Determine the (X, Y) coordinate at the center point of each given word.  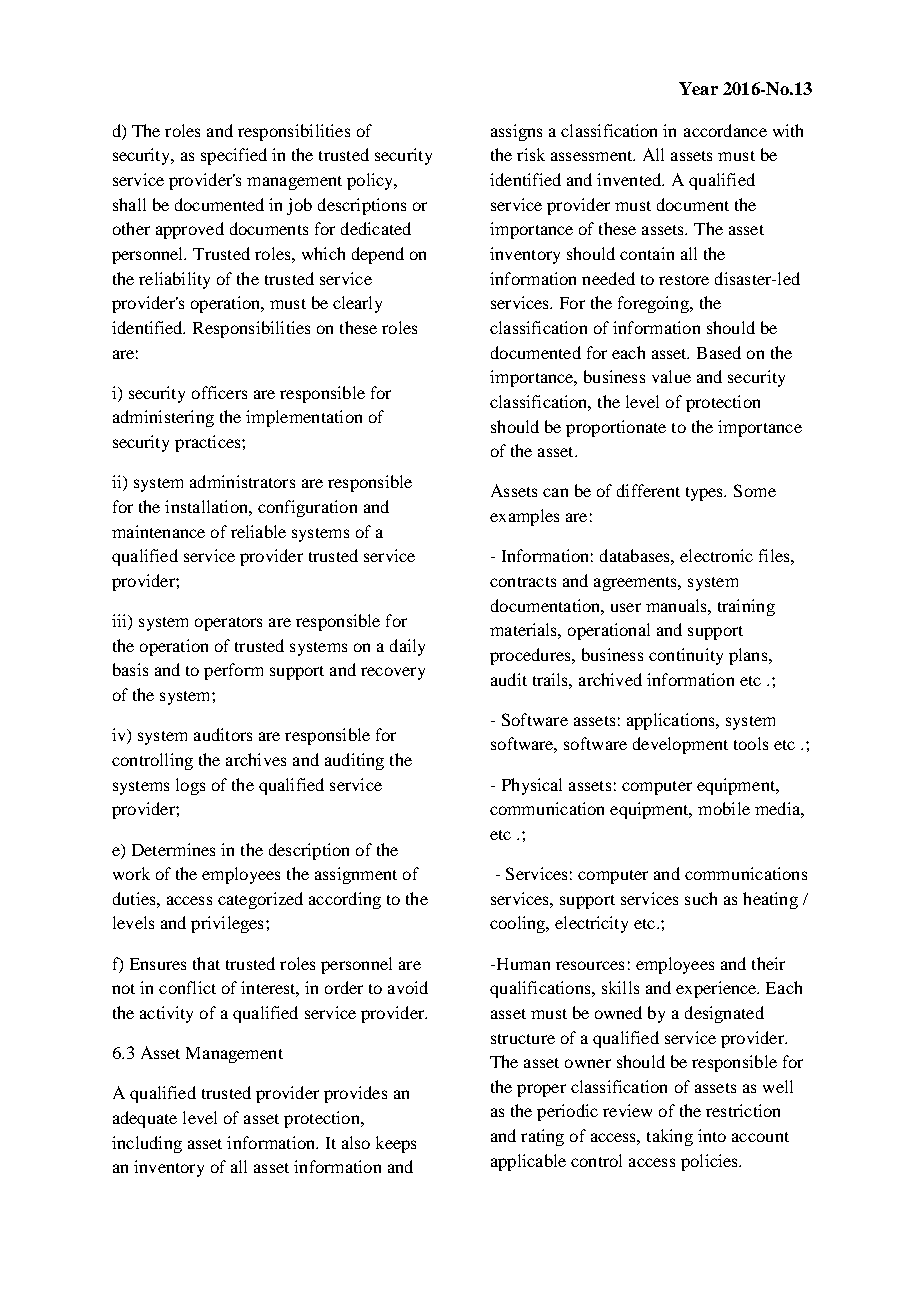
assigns (516, 132)
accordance (725, 130)
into (712, 1135)
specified (234, 156)
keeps (396, 1144)
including (147, 1144)
